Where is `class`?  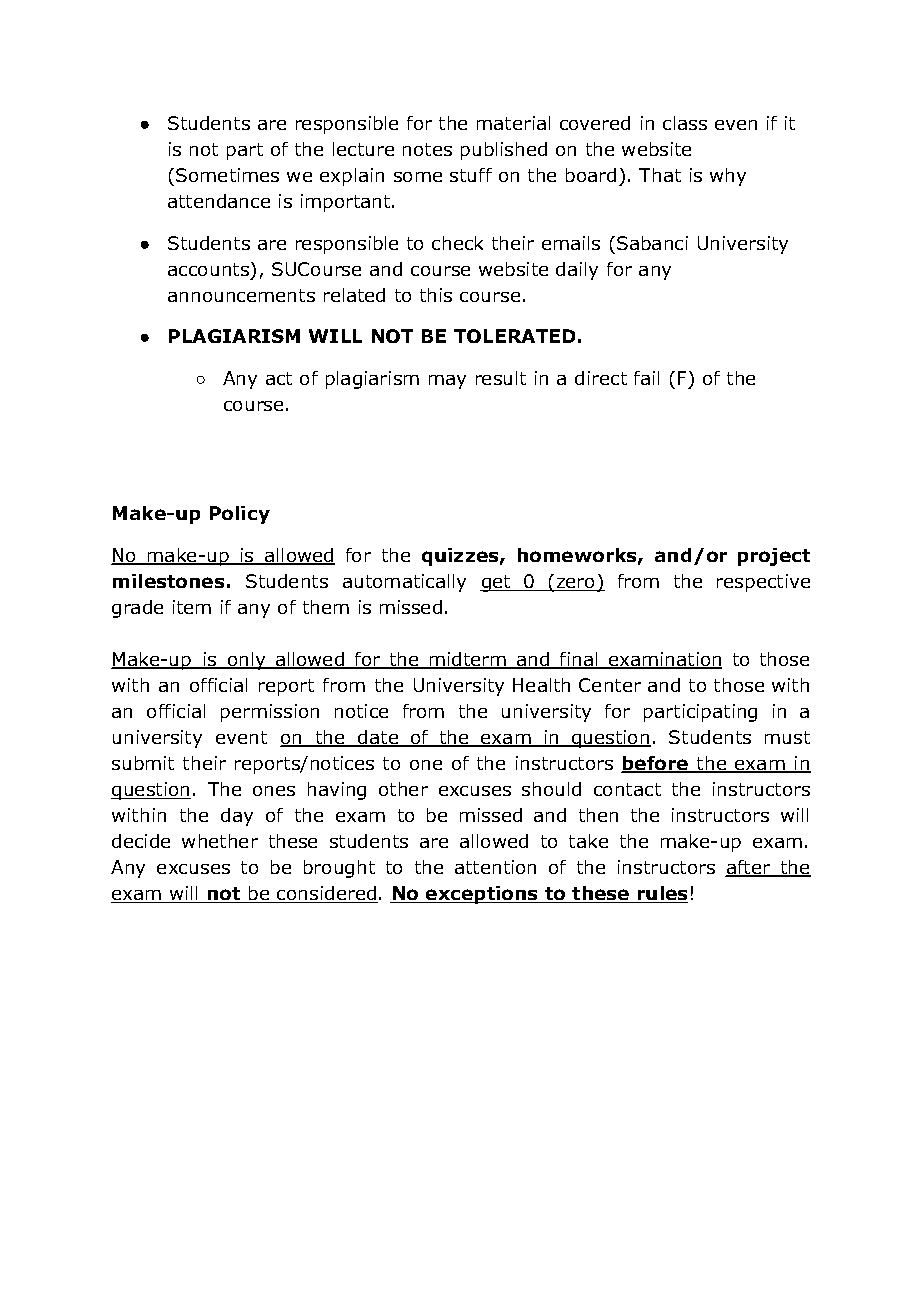 class is located at coordinates (685, 123).
